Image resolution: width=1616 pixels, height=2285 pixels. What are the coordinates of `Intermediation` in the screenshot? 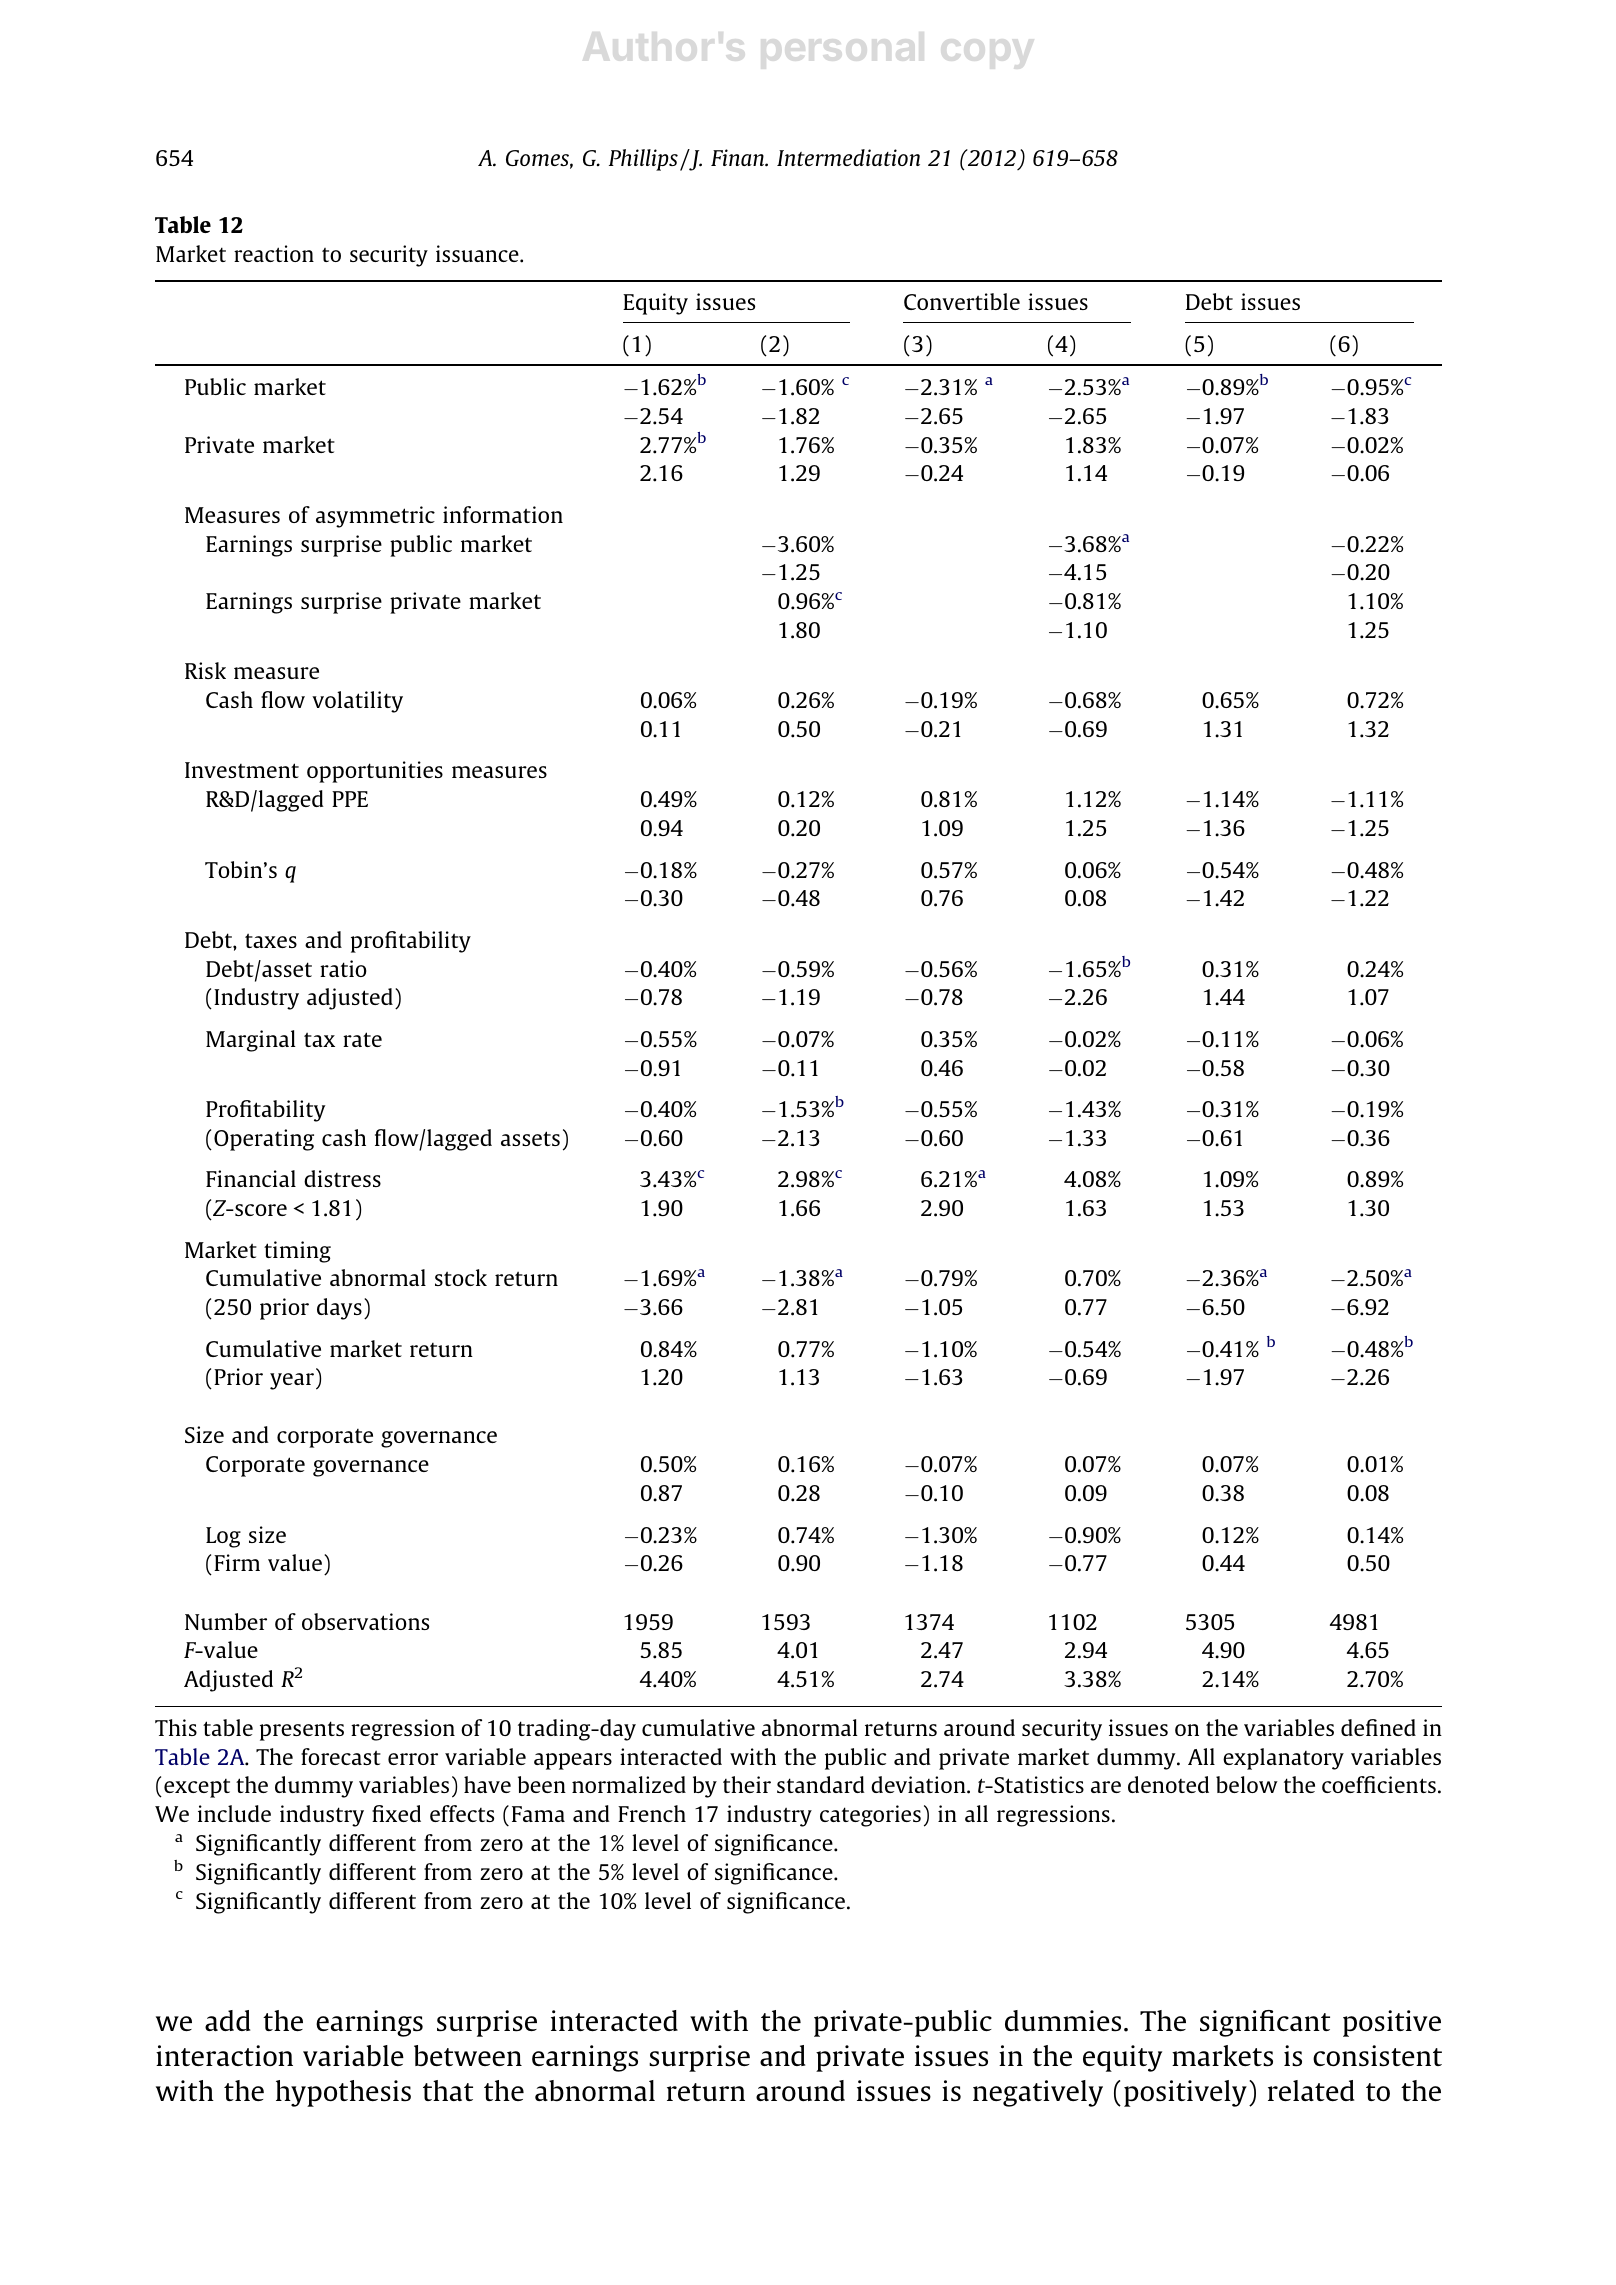 It's located at (848, 157).
